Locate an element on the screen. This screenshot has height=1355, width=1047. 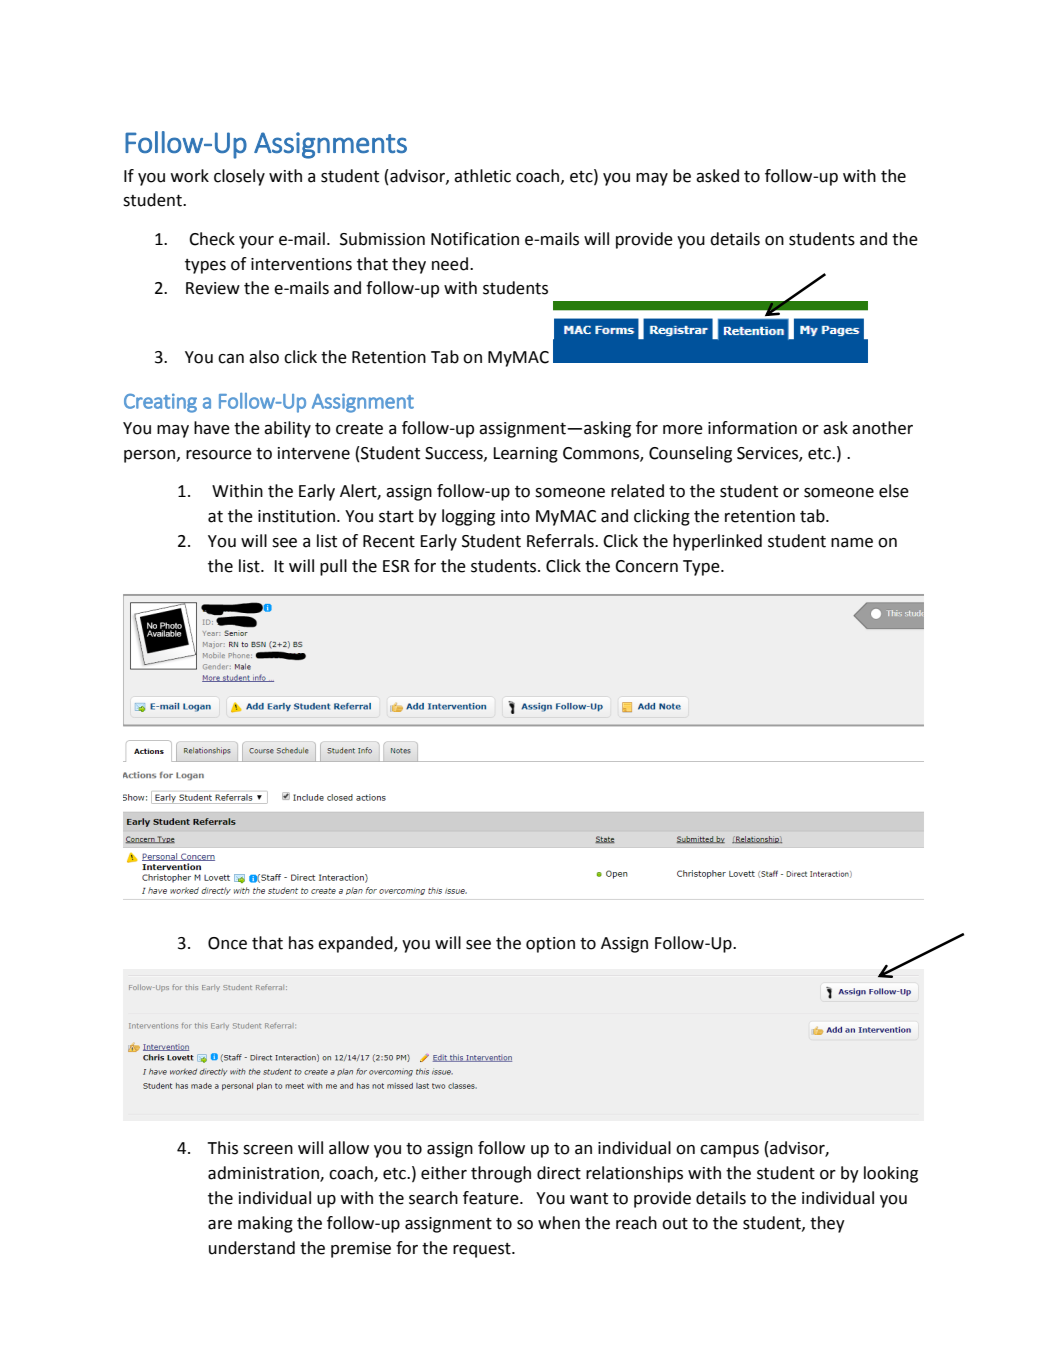
asked is located at coordinates (717, 176).
